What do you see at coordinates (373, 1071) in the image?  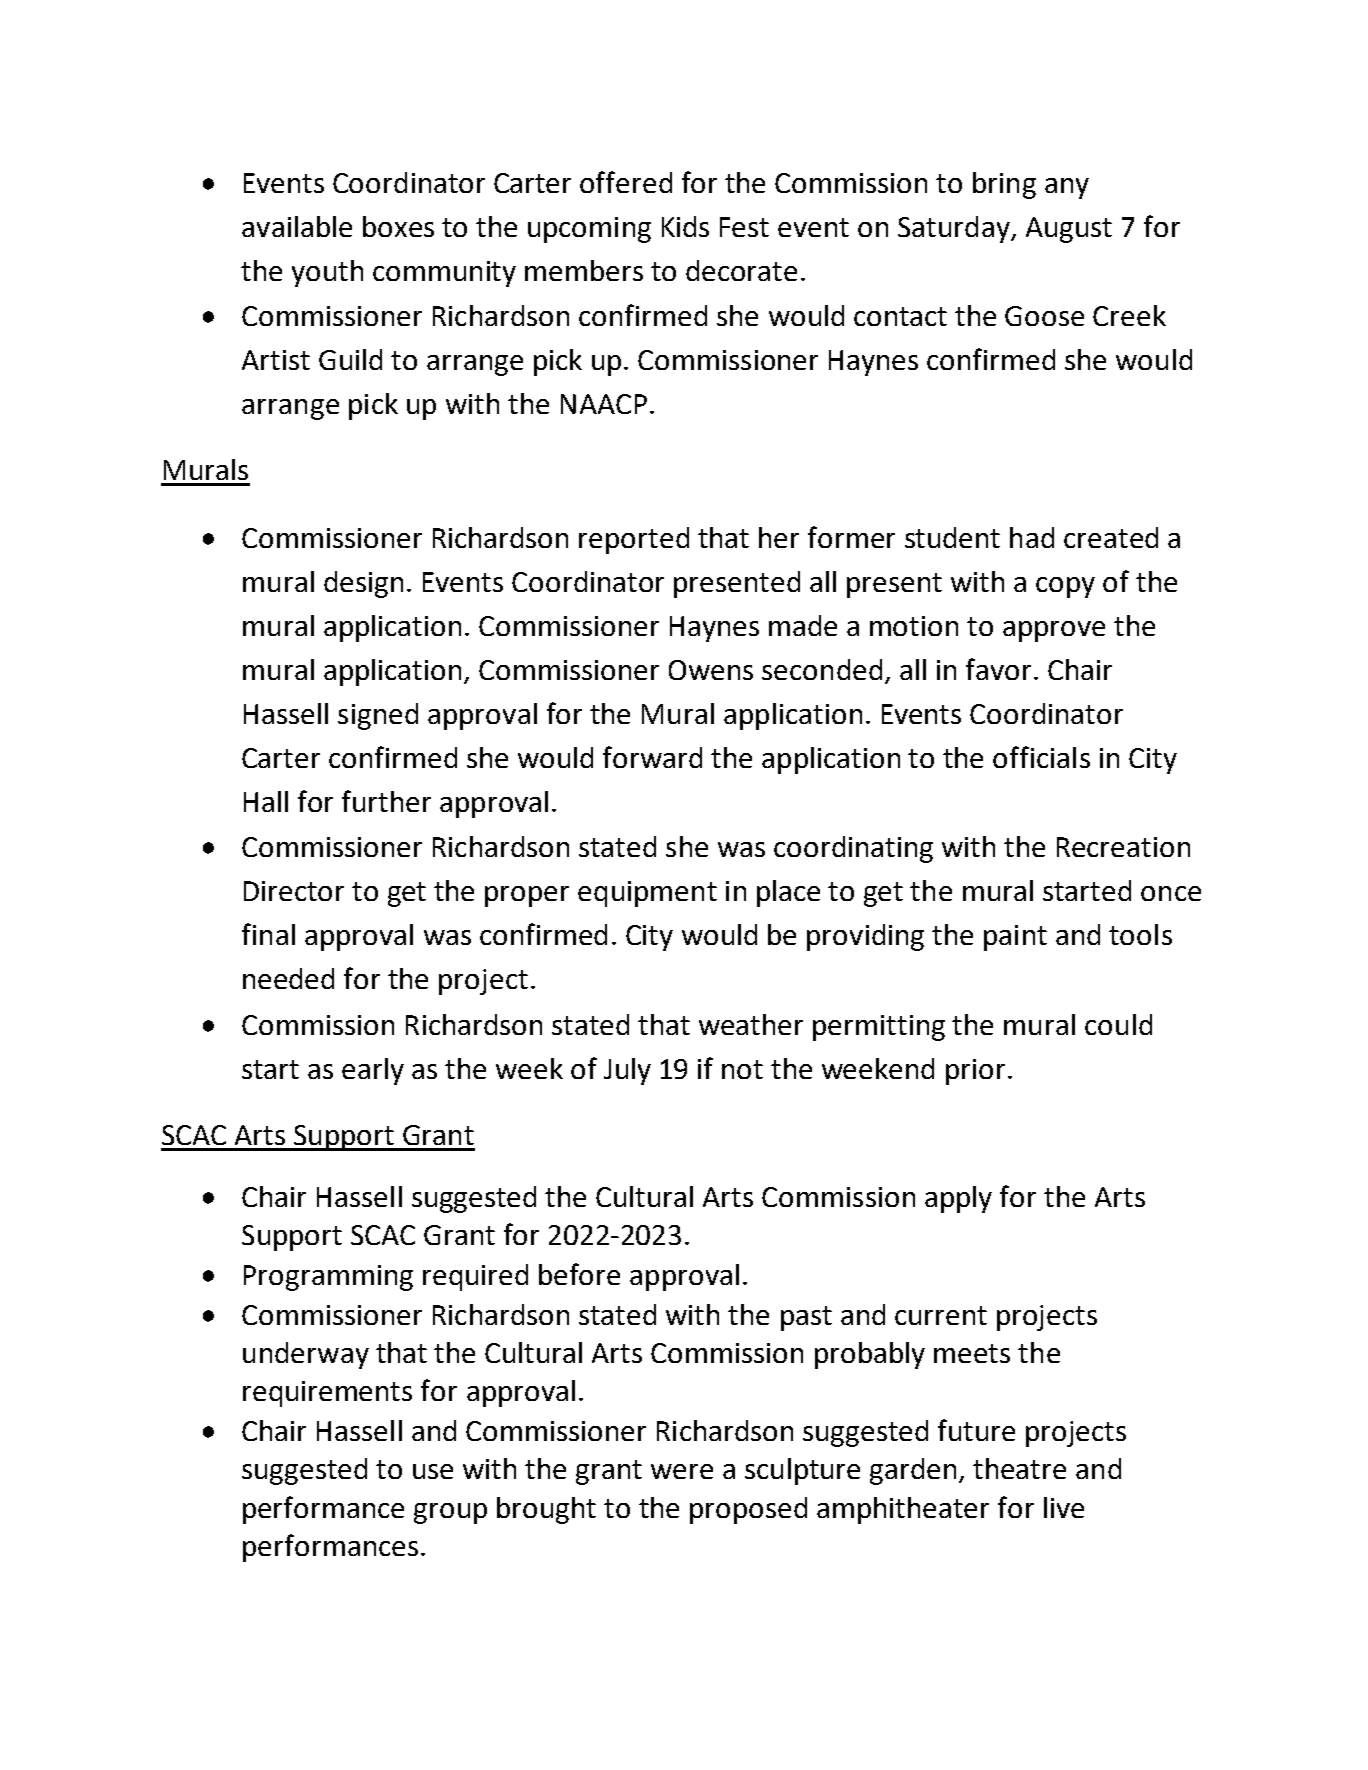 I see `early` at bounding box center [373, 1071].
